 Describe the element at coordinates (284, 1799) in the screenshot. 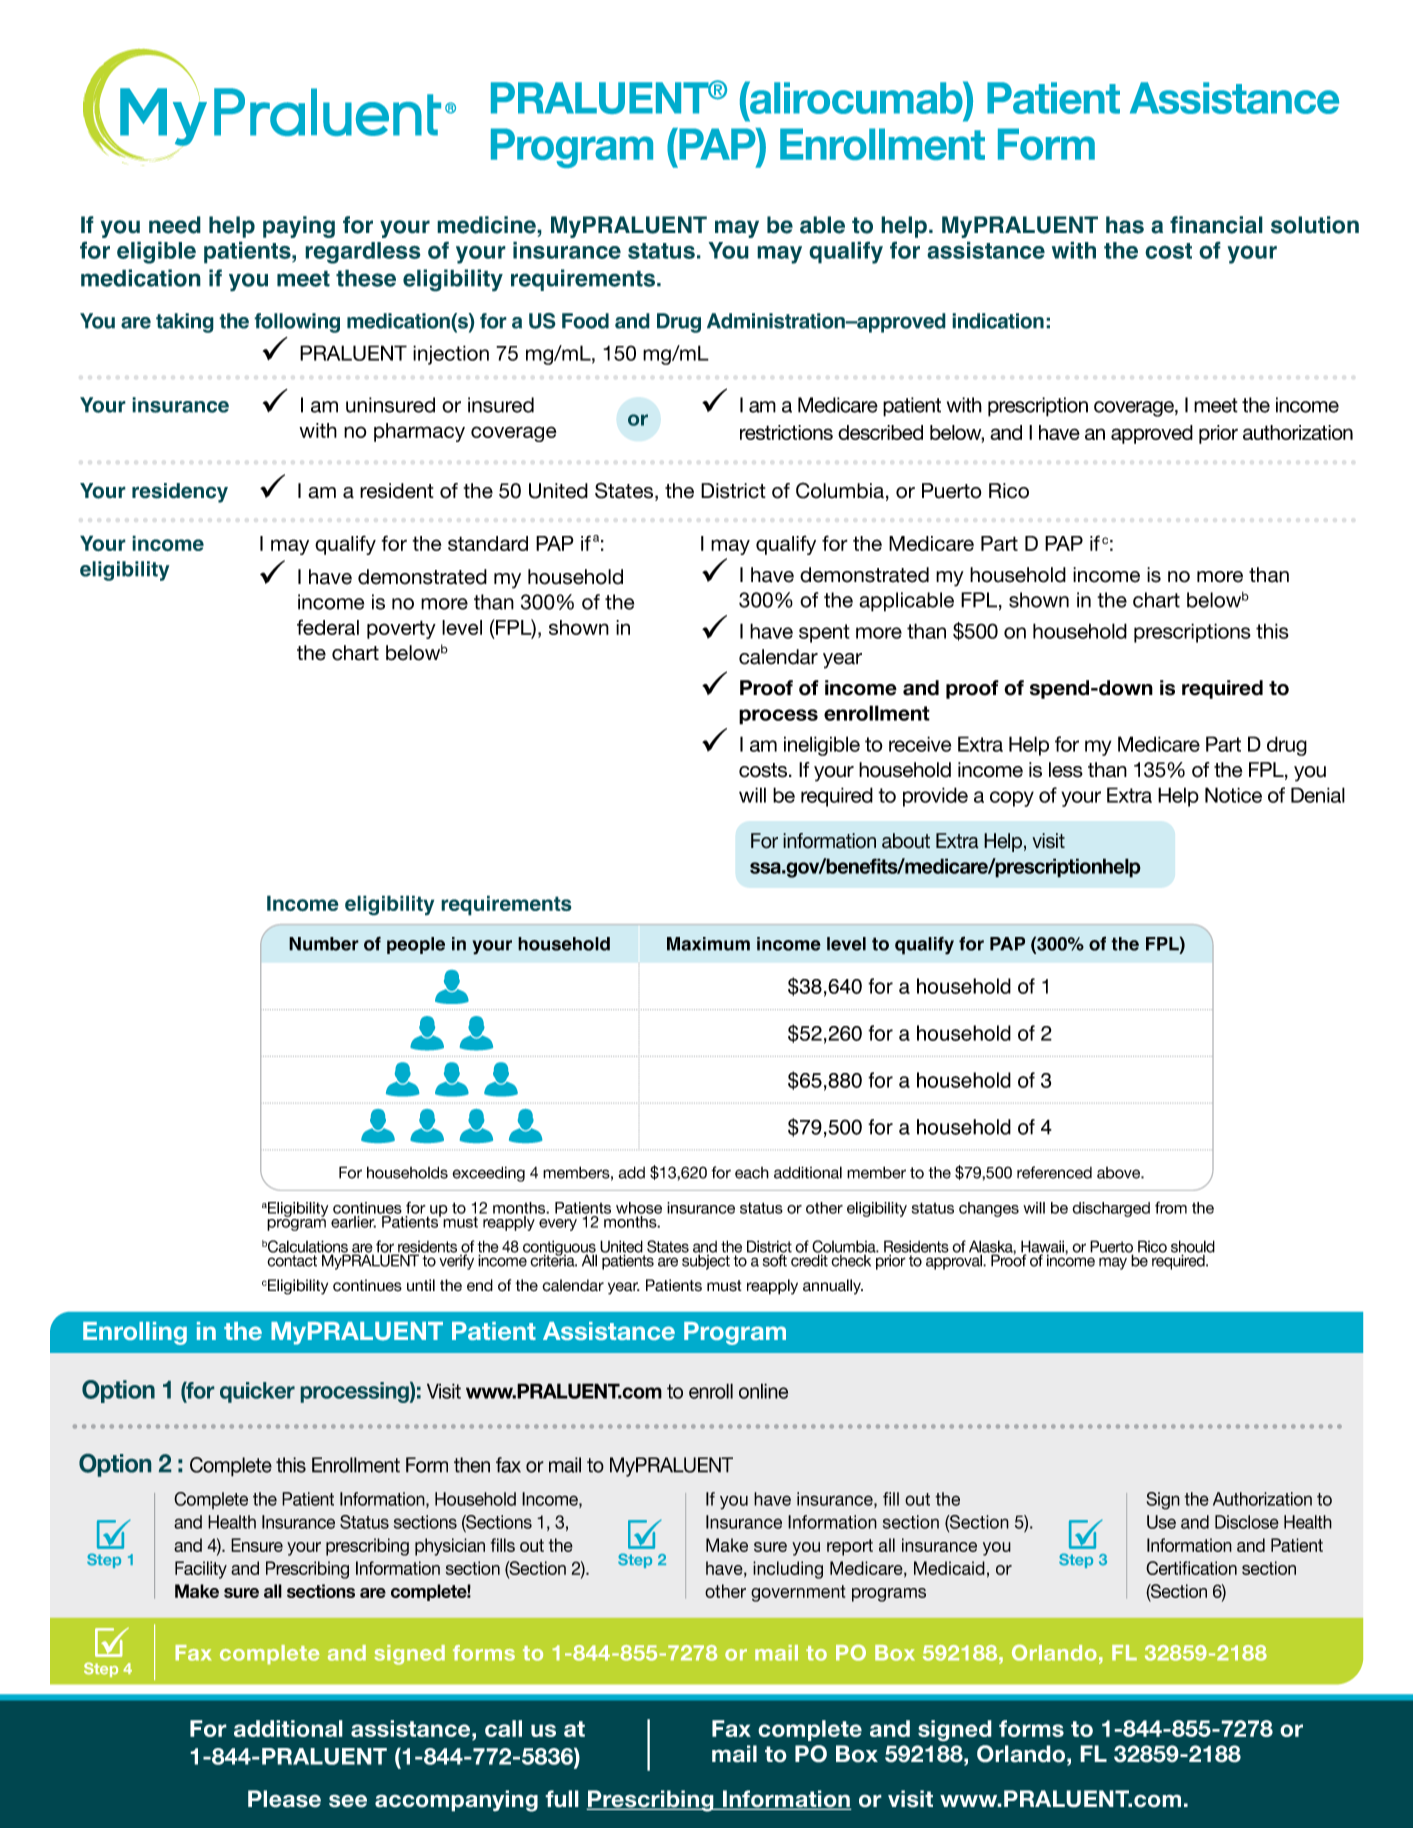

I see `Please` at that location.
